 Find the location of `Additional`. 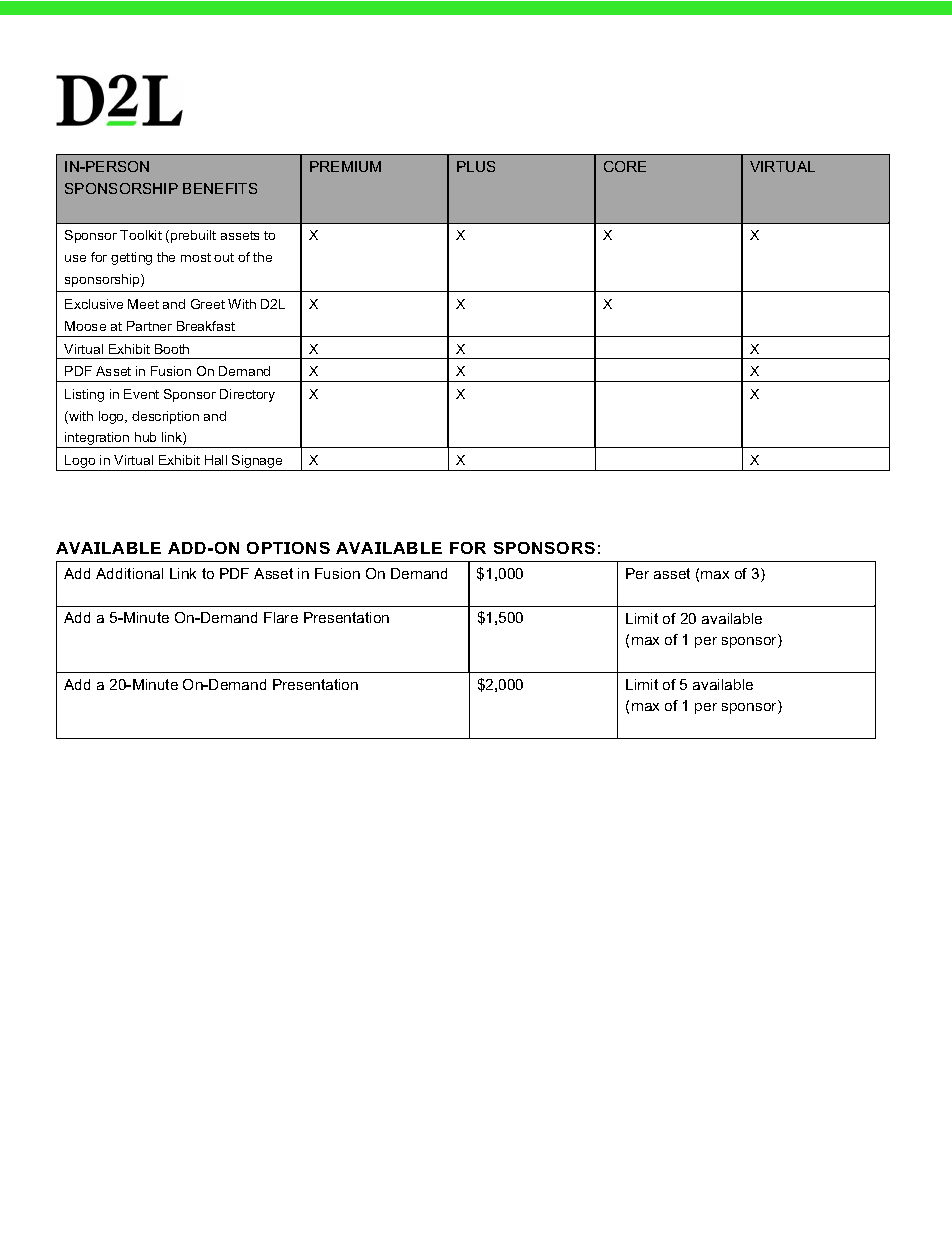

Additional is located at coordinates (129, 573).
